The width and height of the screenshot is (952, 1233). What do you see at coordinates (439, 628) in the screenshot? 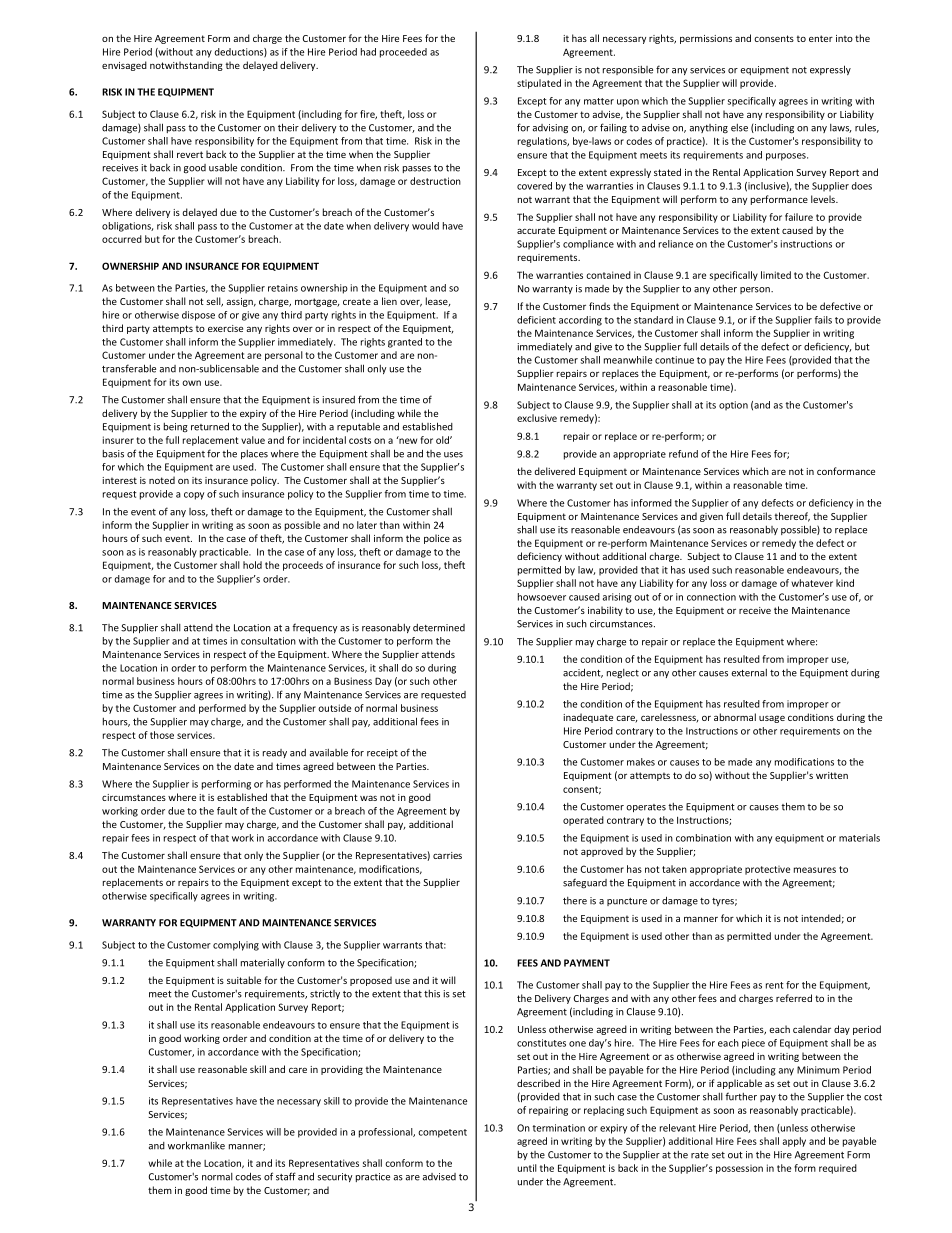
I see `determined` at bounding box center [439, 628].
